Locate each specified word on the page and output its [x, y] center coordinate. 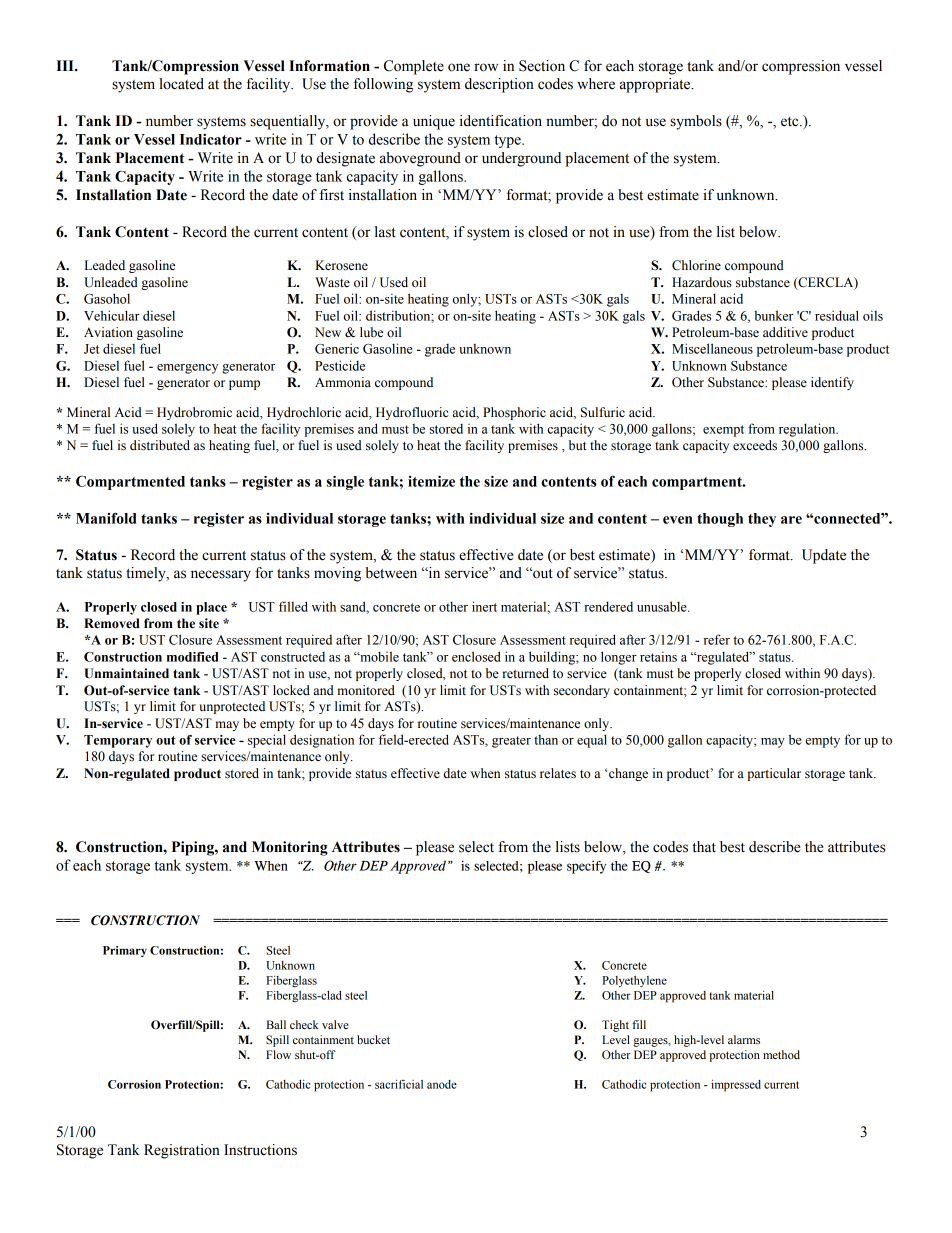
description [499, 85]
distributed [160, 445]
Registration [182, 1151]
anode [442, 1084]
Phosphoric [514, 413]
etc [791, 122]
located [181, 84]
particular [774, 774]
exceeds [755, 445]
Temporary [118, 741]
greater [511, 742]
